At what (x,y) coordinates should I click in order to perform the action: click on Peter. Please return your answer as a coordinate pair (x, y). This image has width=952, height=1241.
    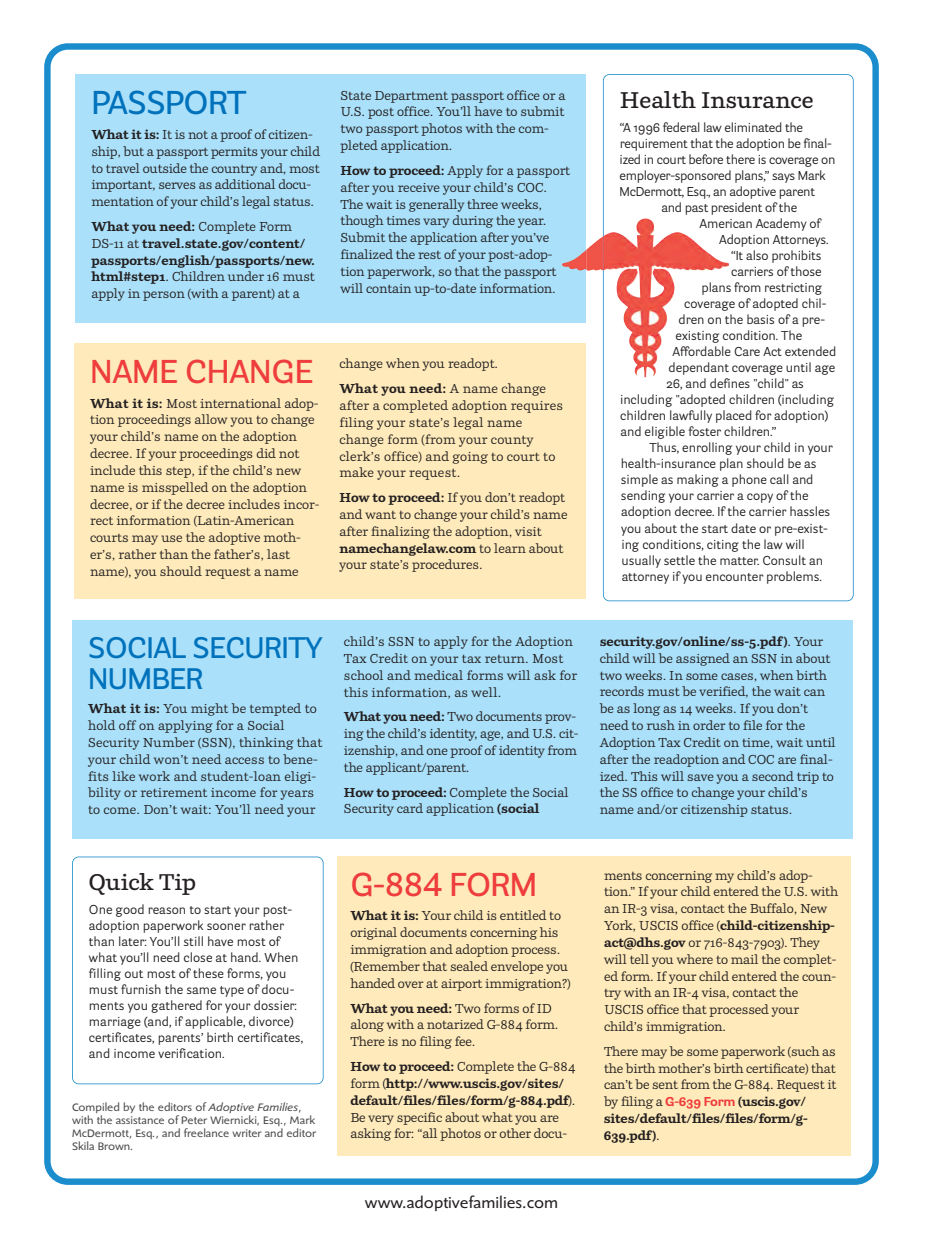
    Looking at the image, I should click on (194, 1120).
